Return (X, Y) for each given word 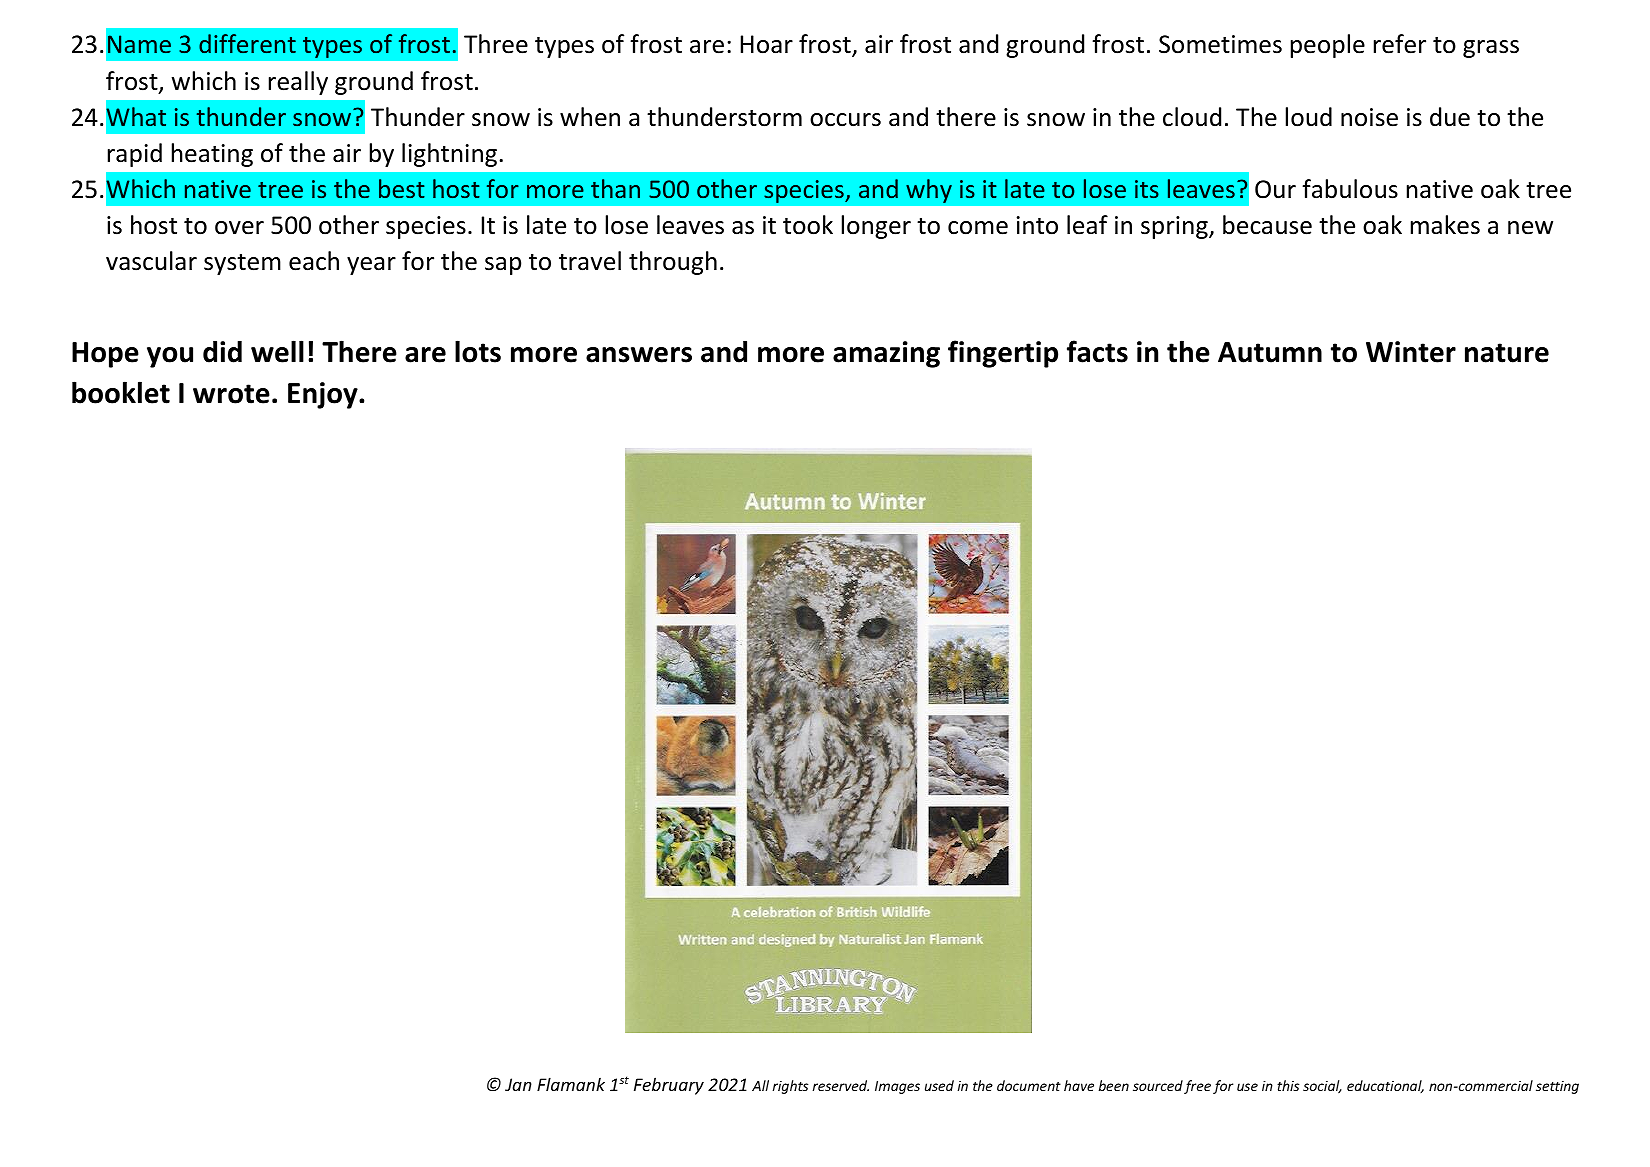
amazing (886, 354)
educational (1385, 1086)
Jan (518, 1084)
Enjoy (324, 395)
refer (1400, 44)
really (298, 83)
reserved (841, 1085)
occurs (845, 120)
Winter (1411, 352)
